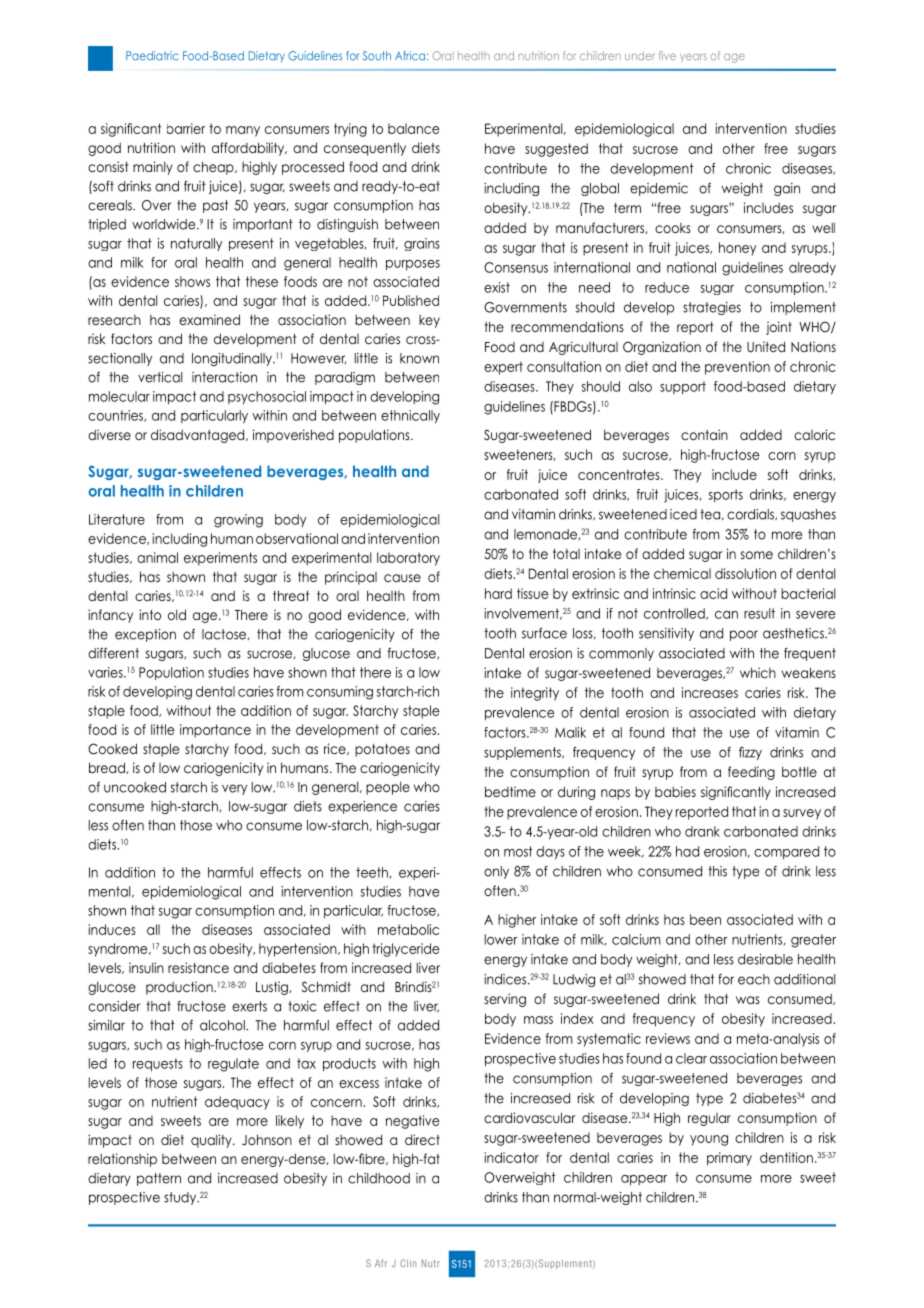 This screenshot has width=924, height=1308. I want to click on Clin, so click(408, 1263).
